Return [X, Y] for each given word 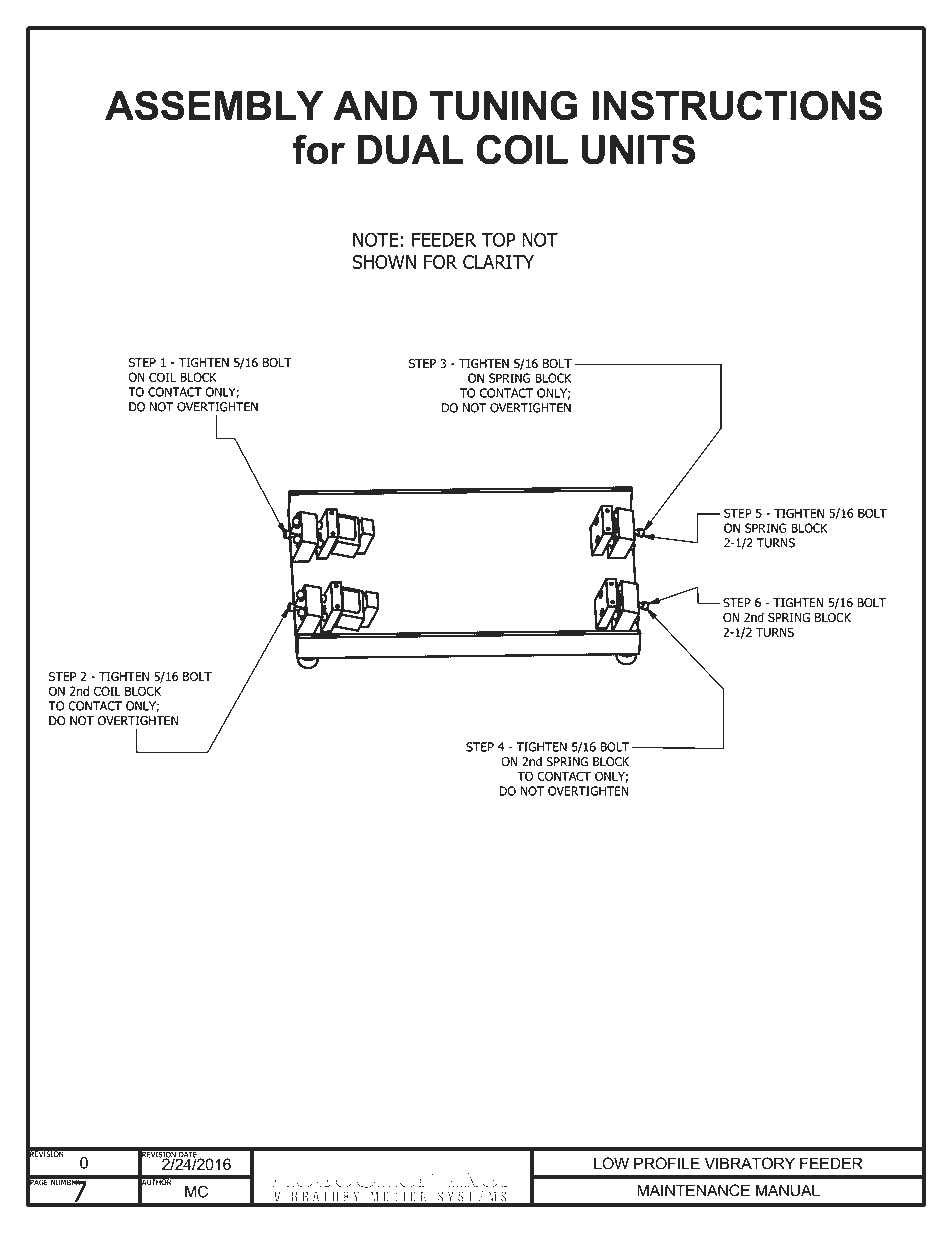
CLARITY [498, 262]
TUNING [504, 106]
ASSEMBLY [214, 106]
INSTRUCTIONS [737, 106]
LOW [611, 1163]
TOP [498, 239]
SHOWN [384, 262]
